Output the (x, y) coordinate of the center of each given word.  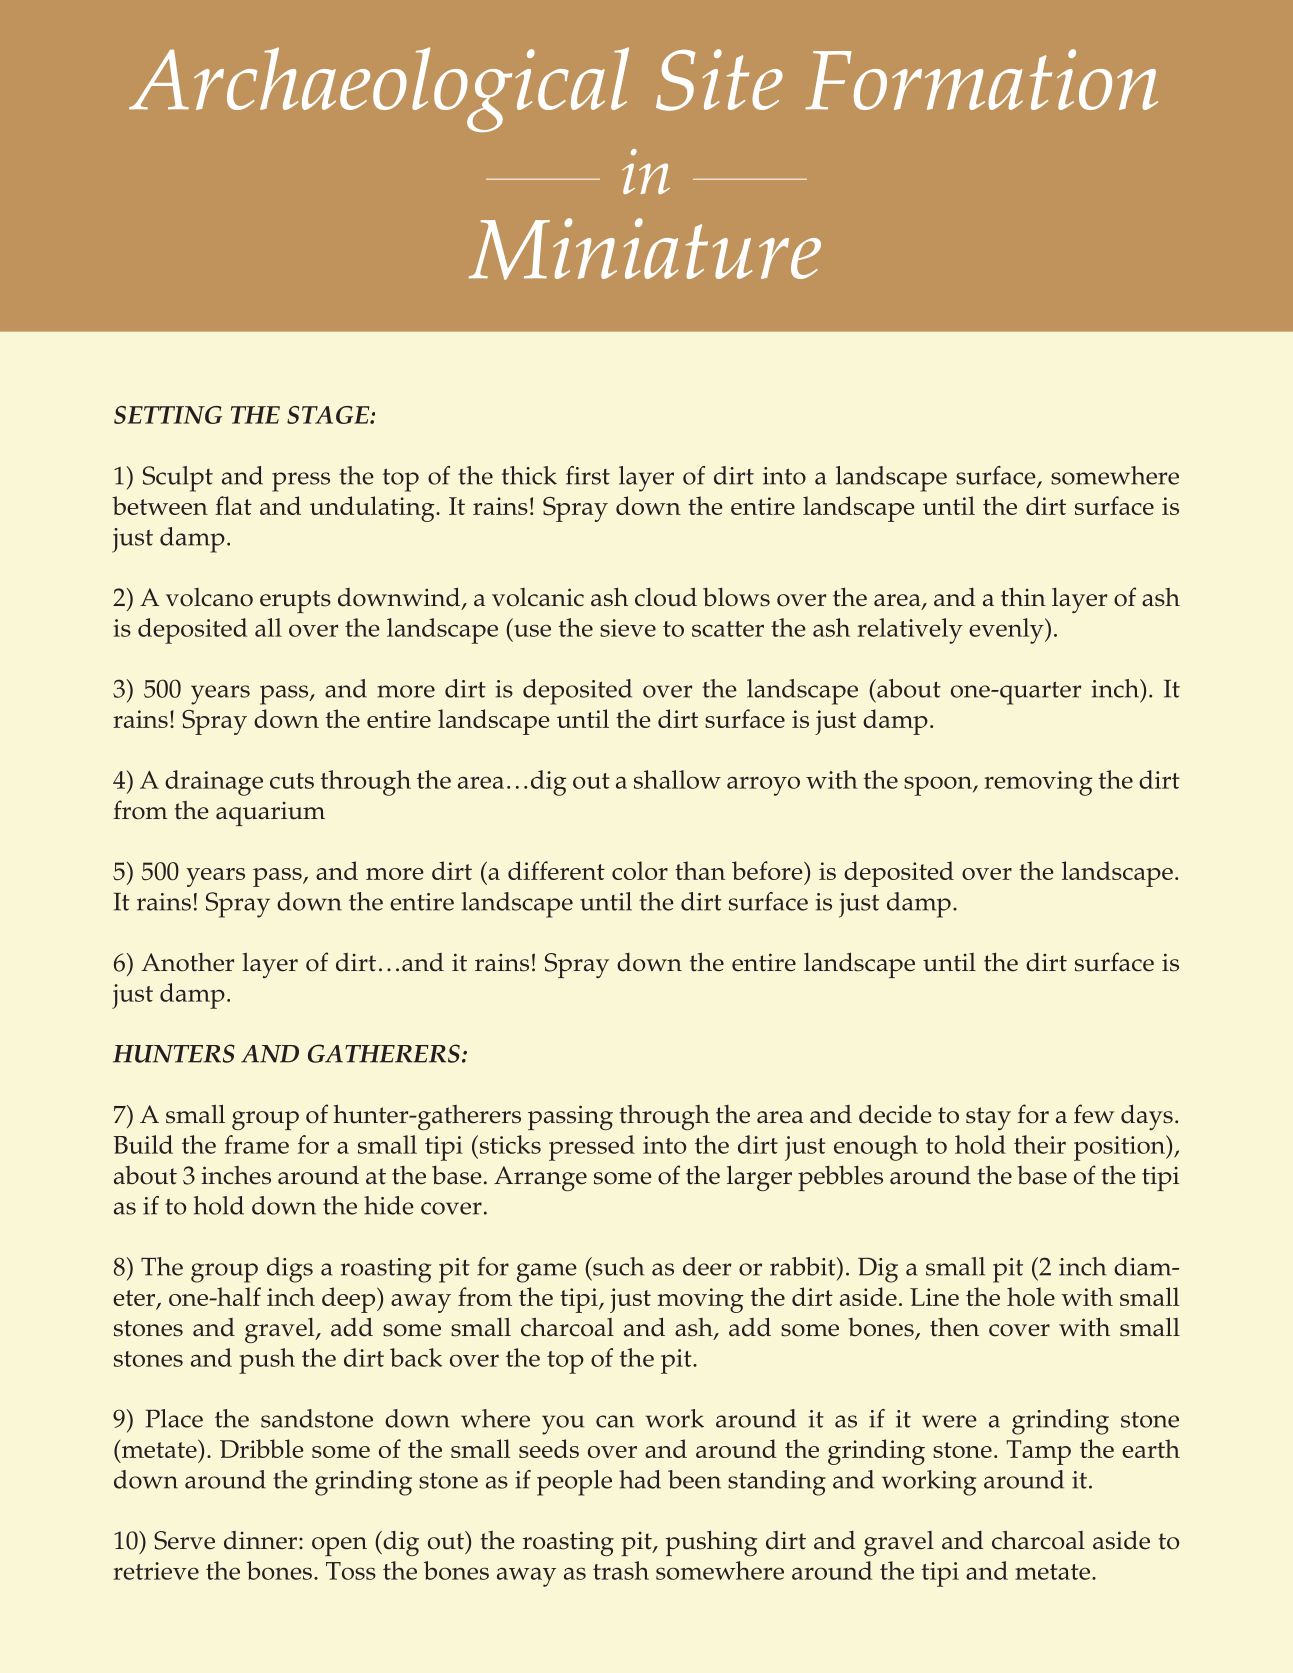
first (588, 475)
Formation (982, 79)
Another (187, 962)
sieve (628, 628)
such (617, 1266)
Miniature (645, 249)
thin (1023, 597)
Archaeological (379, 89)
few (1094, 1114)
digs (290, 1270)
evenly (1007, 631)
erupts (295, 601)
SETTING (168, 415)
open (339, 1546)
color (640, 870)
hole (1031, 1296)
